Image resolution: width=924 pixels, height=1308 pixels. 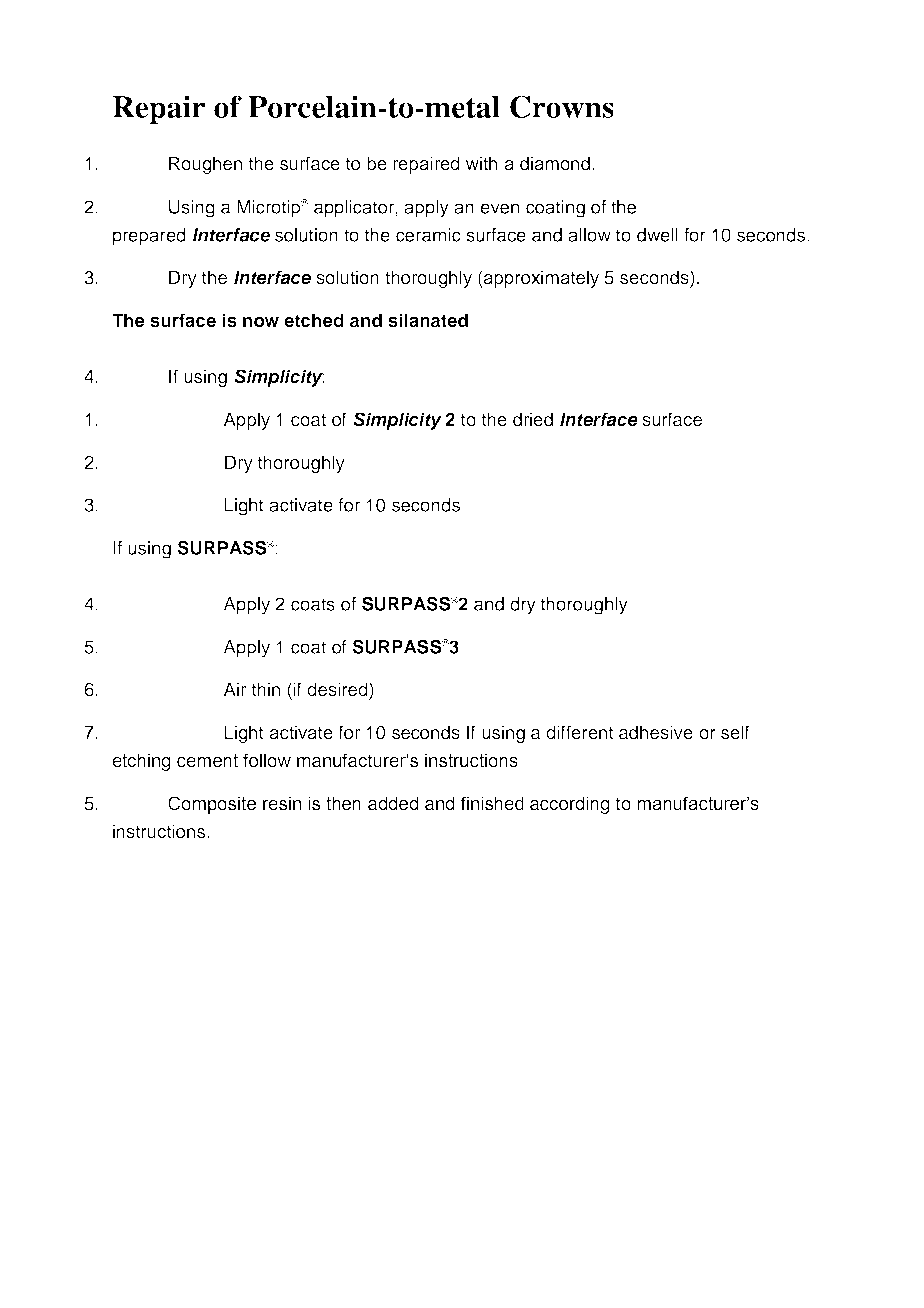 What do you see at coordinates (205, 165) in the image?
I see `Roughen` at bounding box center [205, 165].
